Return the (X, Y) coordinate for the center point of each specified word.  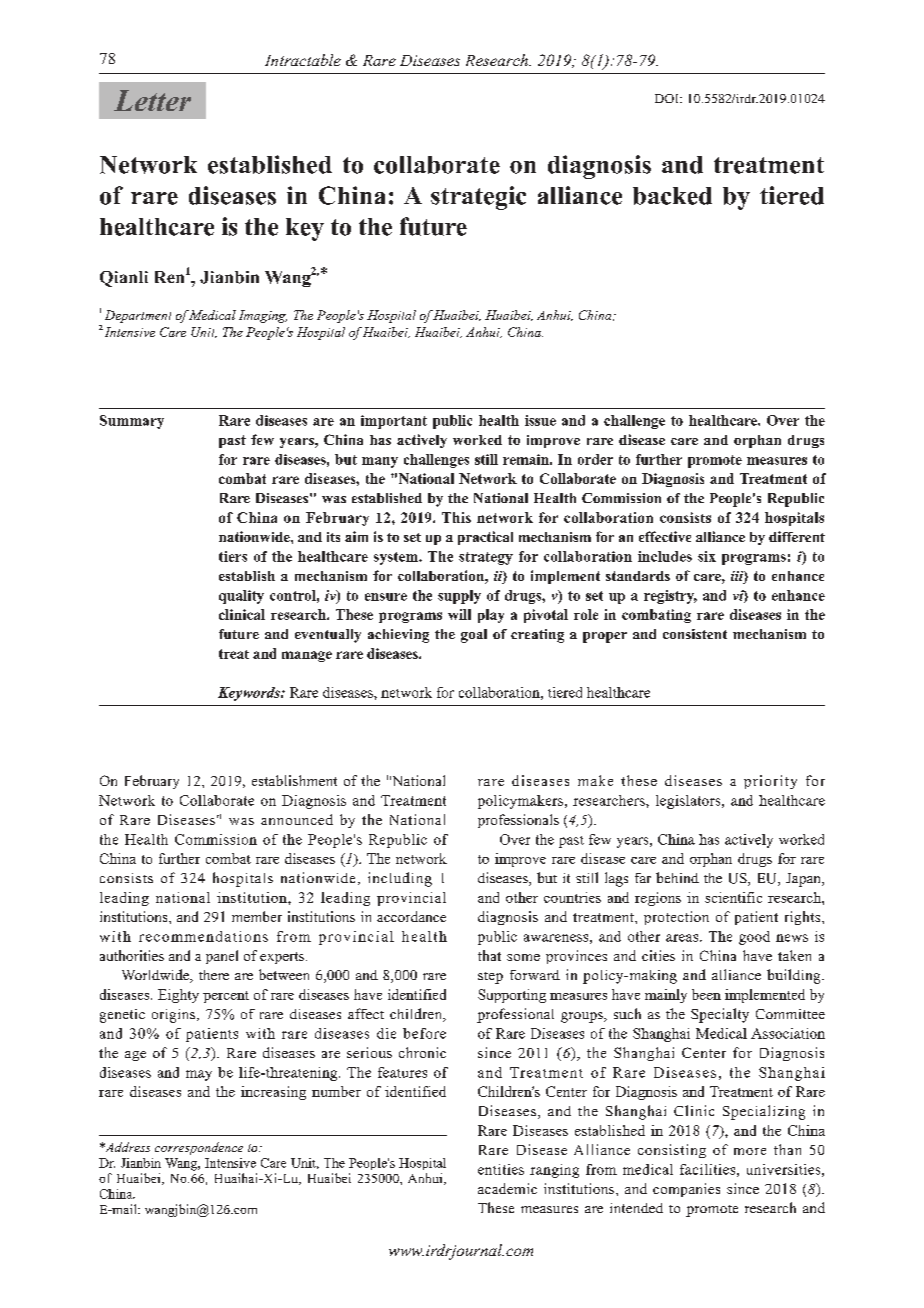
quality (241, 597)
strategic (478, 198)
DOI (668, 98)
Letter (152, 100)
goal (474, 636)
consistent (695, 634)
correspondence (199, 1148)
